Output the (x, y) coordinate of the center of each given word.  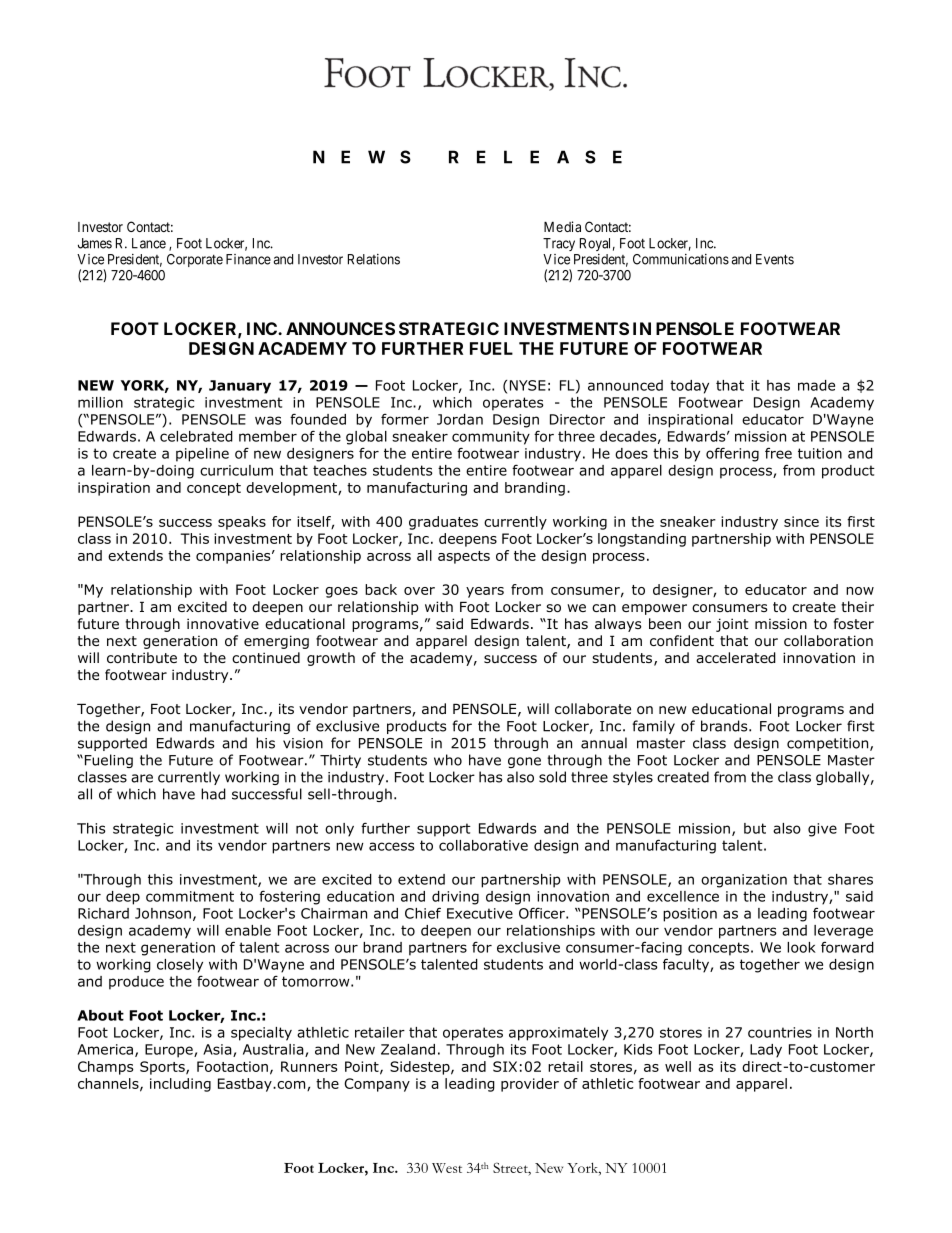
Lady (766, 1051)
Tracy (559, 244)
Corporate (195, 260)
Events (775, 259)
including (180, 1085)
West (447, 1168)
